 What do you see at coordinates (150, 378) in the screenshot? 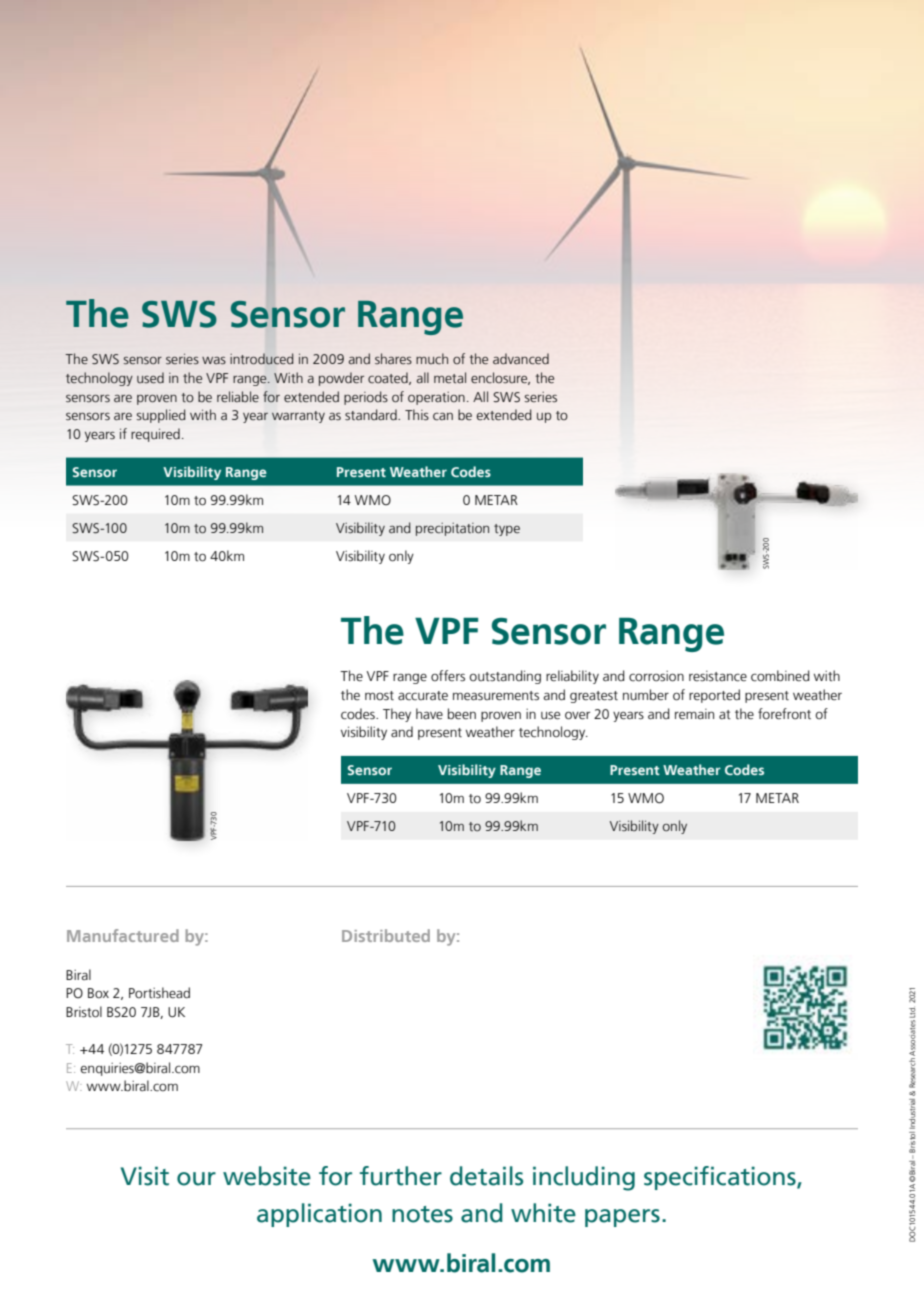
I see `used` at bounding box center [150, 378].
